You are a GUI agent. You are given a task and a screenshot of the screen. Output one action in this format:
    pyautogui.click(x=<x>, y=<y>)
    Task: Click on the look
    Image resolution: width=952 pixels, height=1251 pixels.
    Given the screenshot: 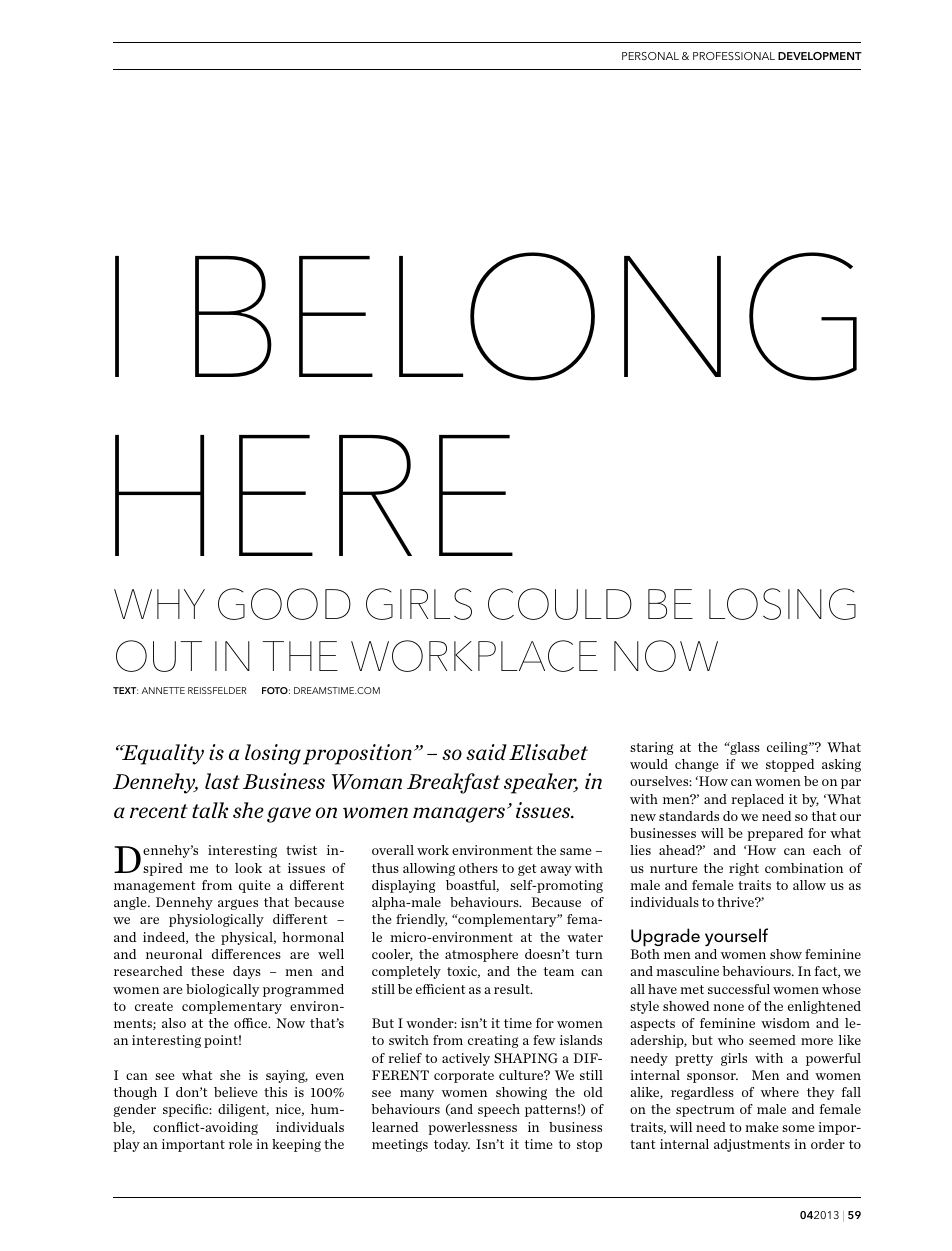 What is the action you would take?
    pyautogui.click(x=248, y=868)
